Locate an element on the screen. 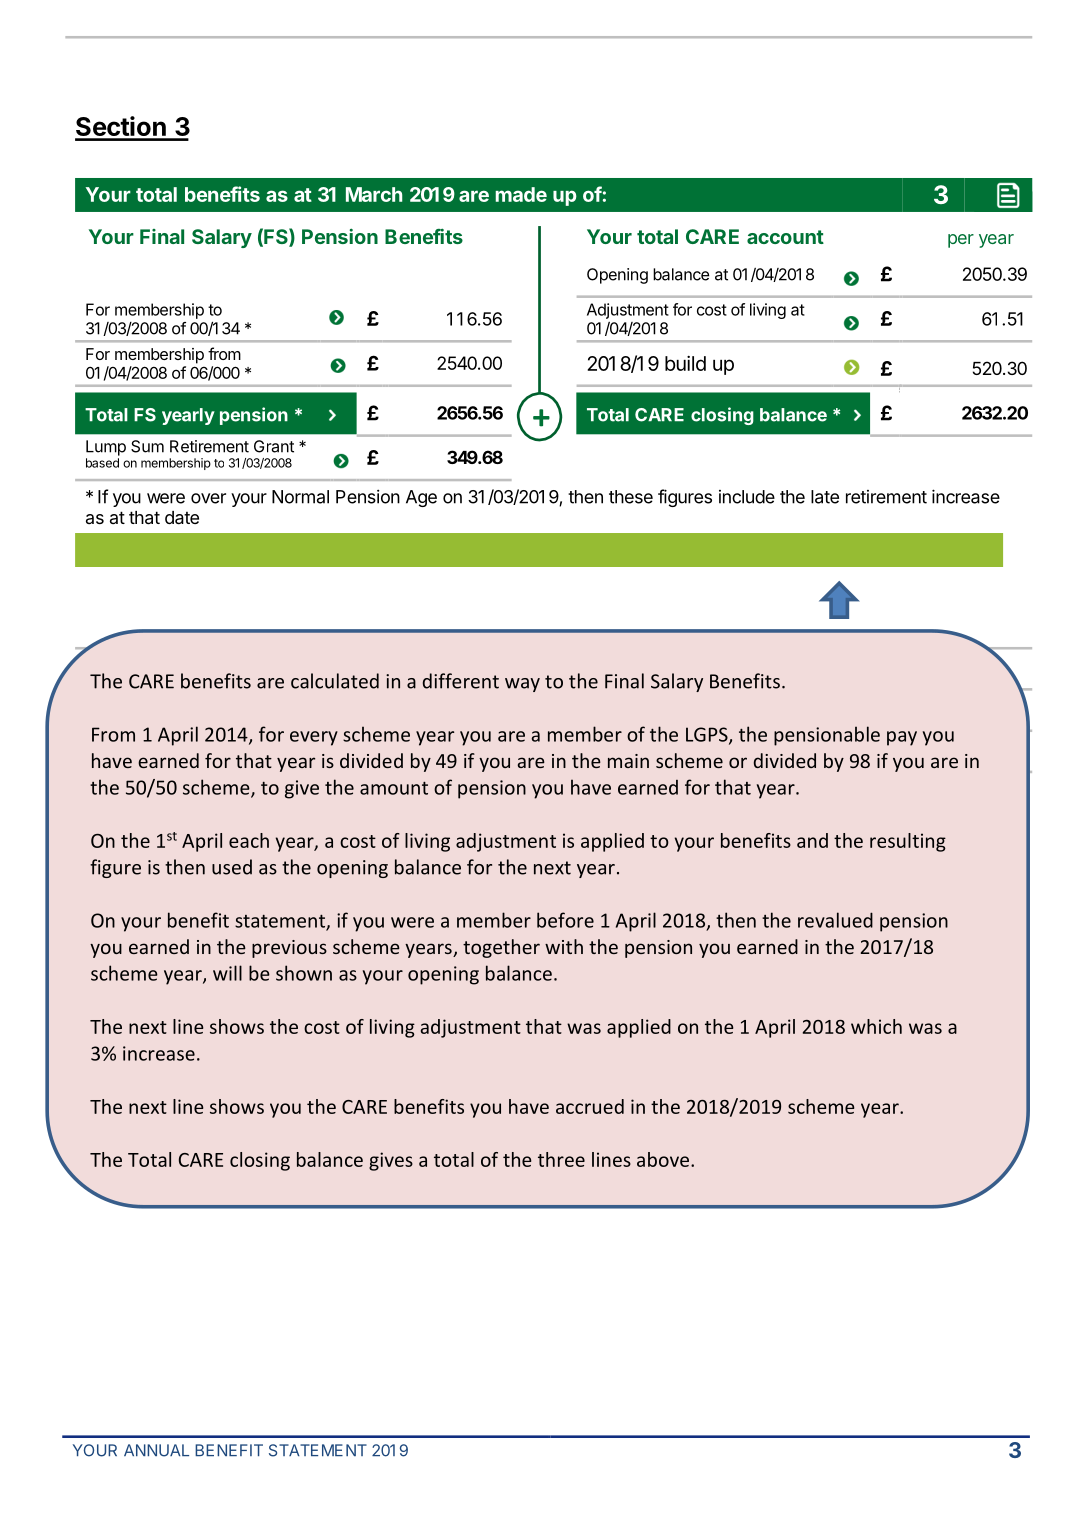  account is located at coordinates (785, 237).
